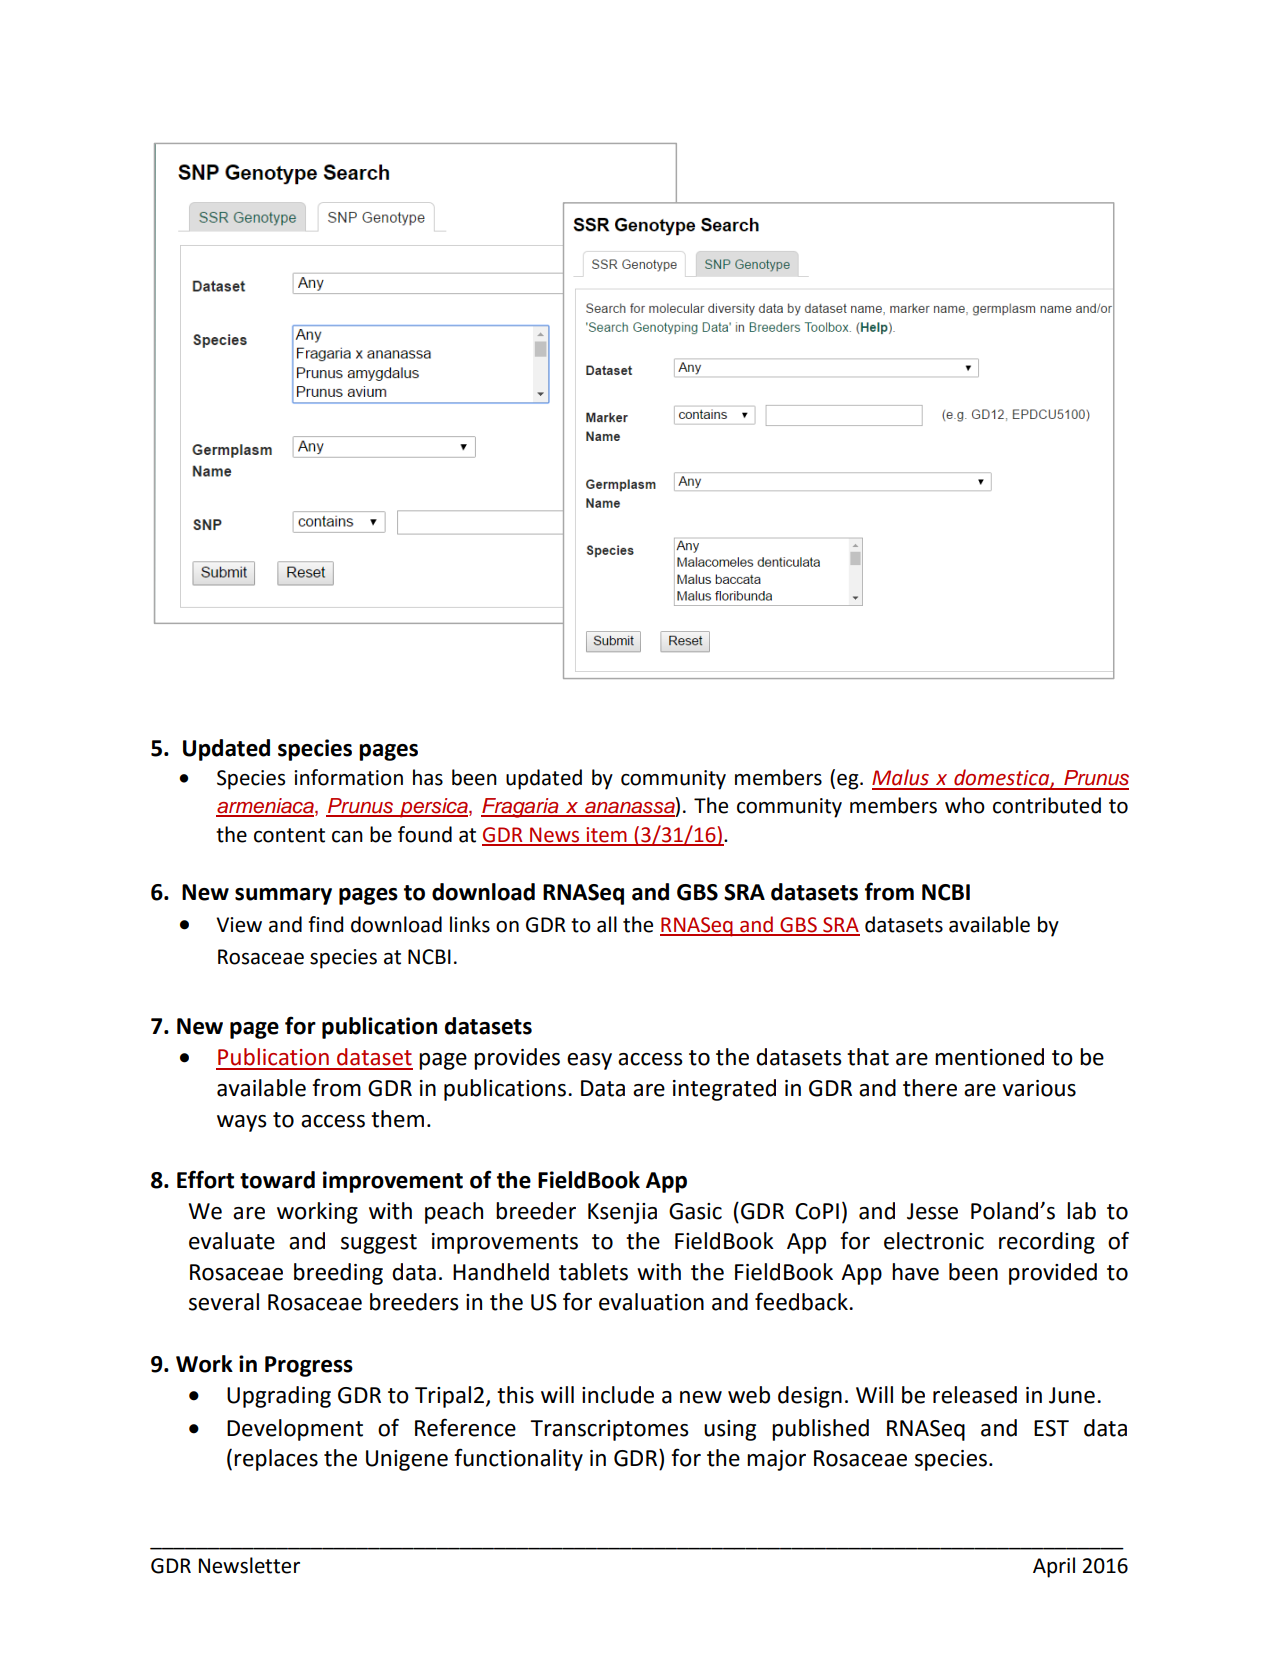  What do you see at coordinates (277, 1180) in the screenshot?
I see `toward` at bounding box center [277, 1180].
